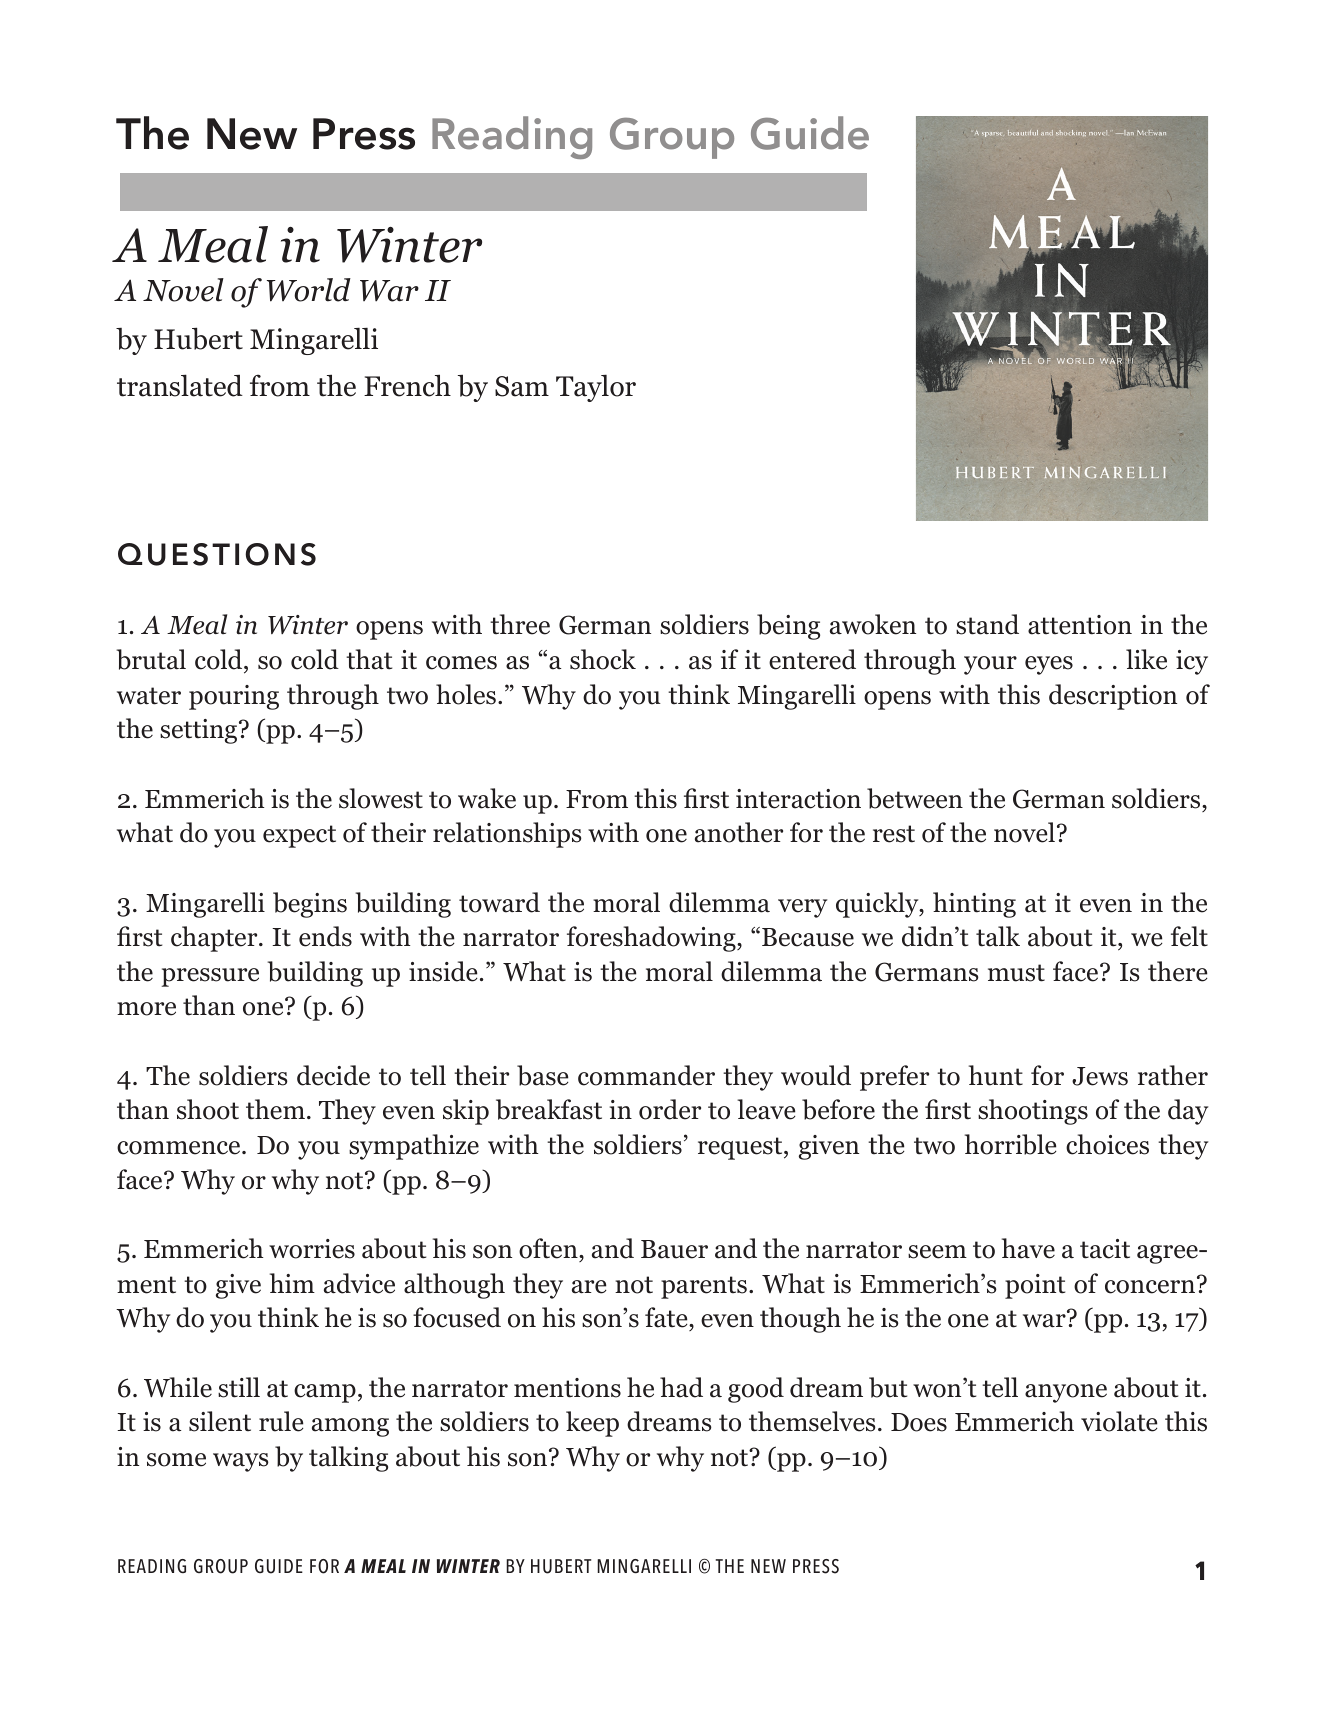 The width and height of the screenshot is (1325, 1715). I want to click on choices, so click(1107, 1144).
